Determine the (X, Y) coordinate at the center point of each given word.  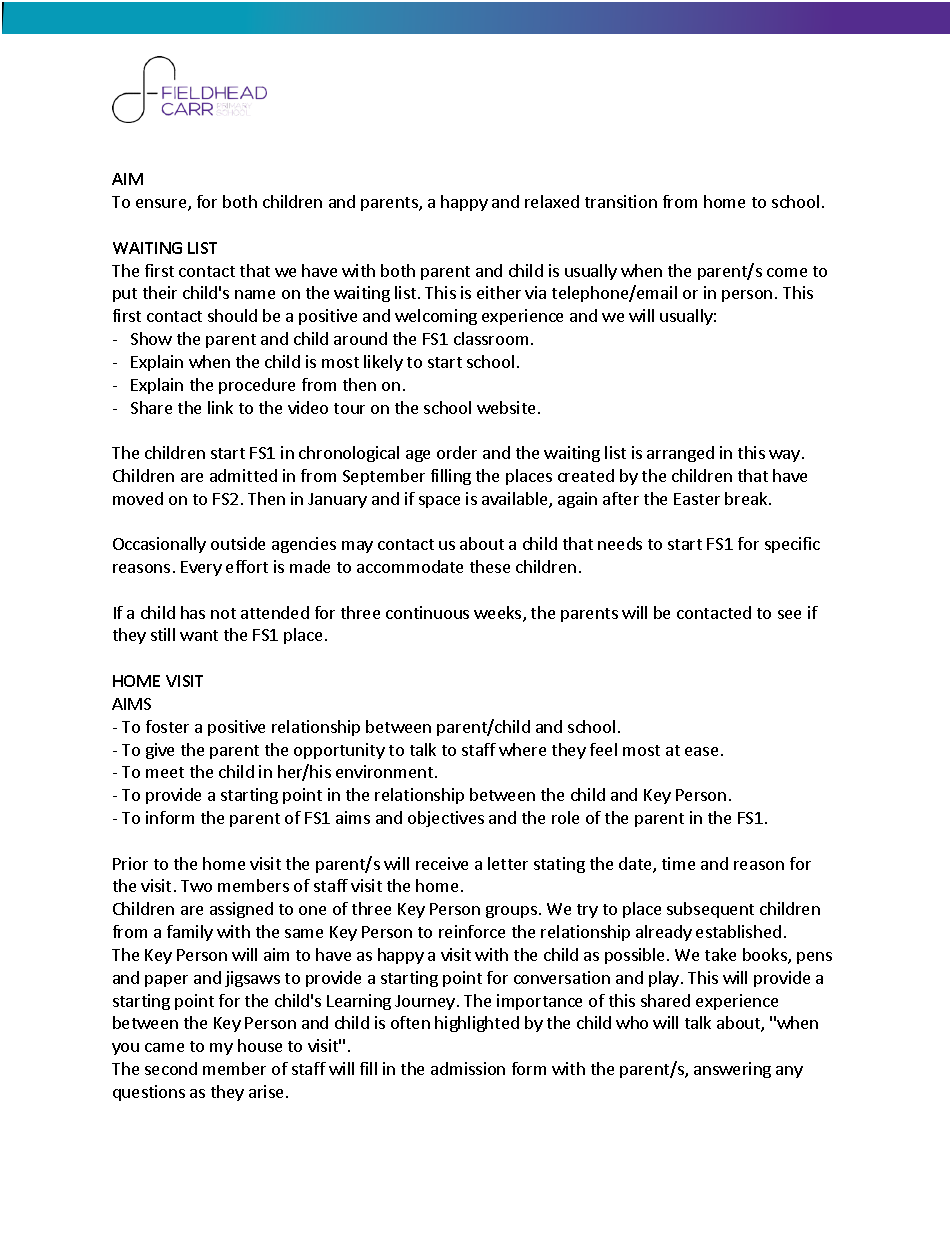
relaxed (552, 201)
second (171, 1068)
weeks (499, 614)
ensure (162, 205)
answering (732, 1070)
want (199, 635)
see (789, 614)
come (787, 272)
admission (468, 1068)
